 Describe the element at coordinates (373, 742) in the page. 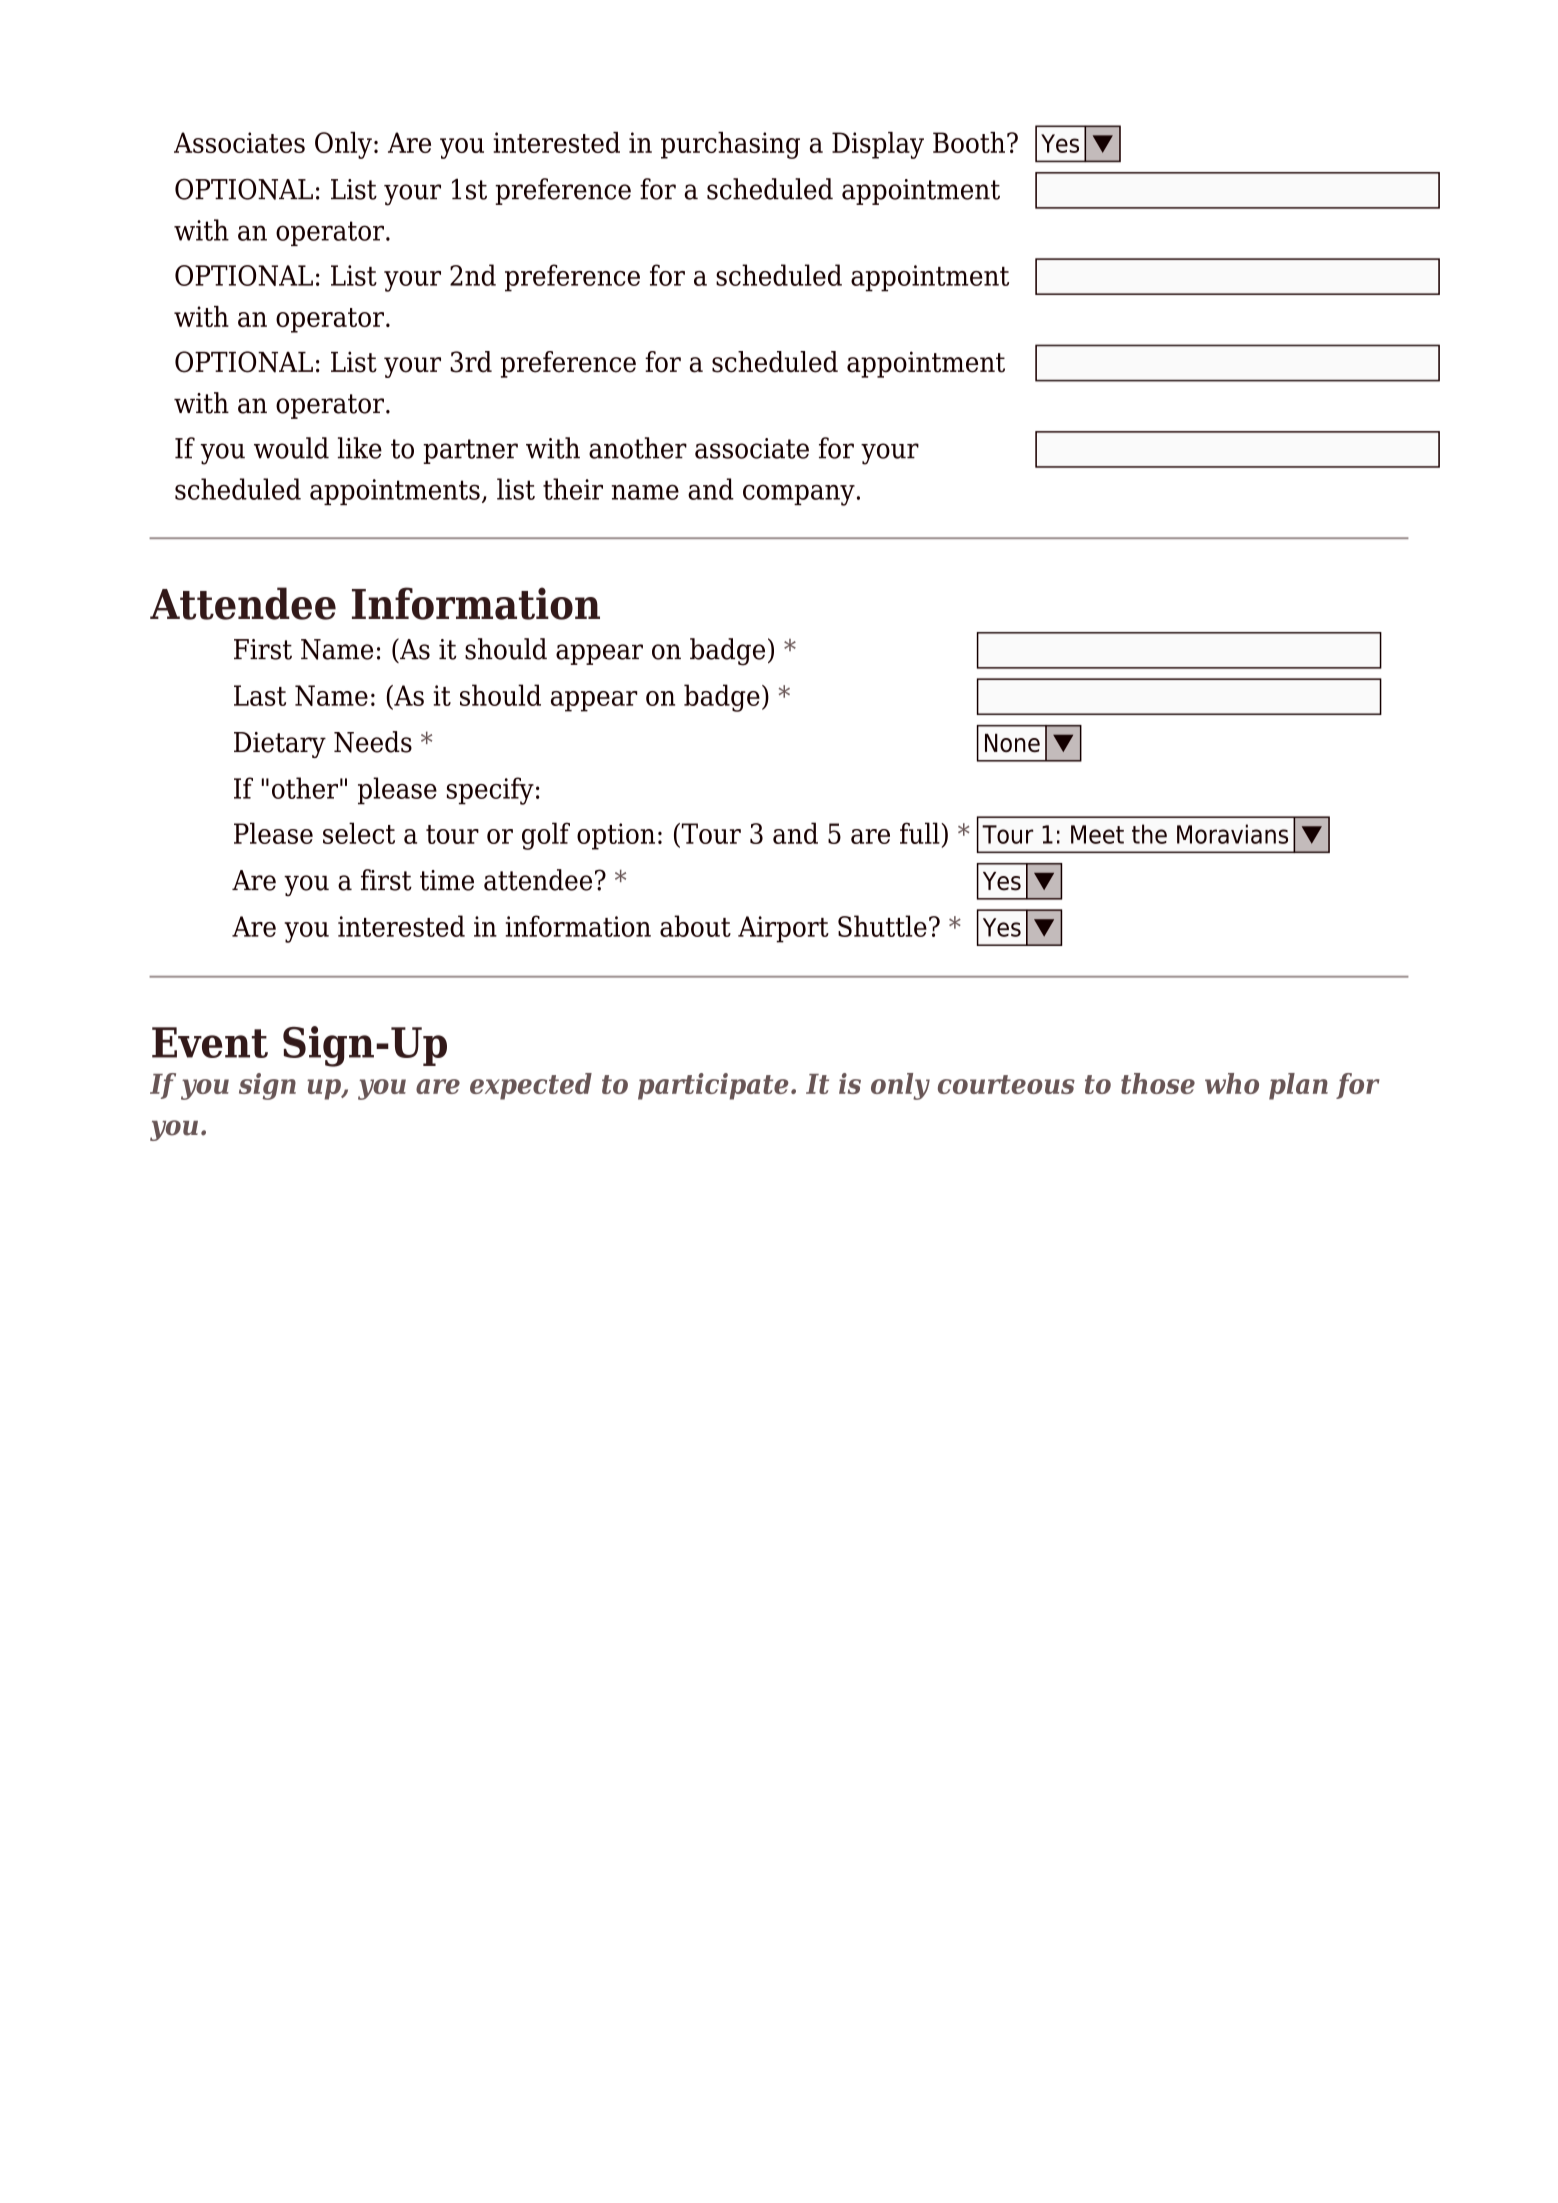

I see `Needs` at that location.
